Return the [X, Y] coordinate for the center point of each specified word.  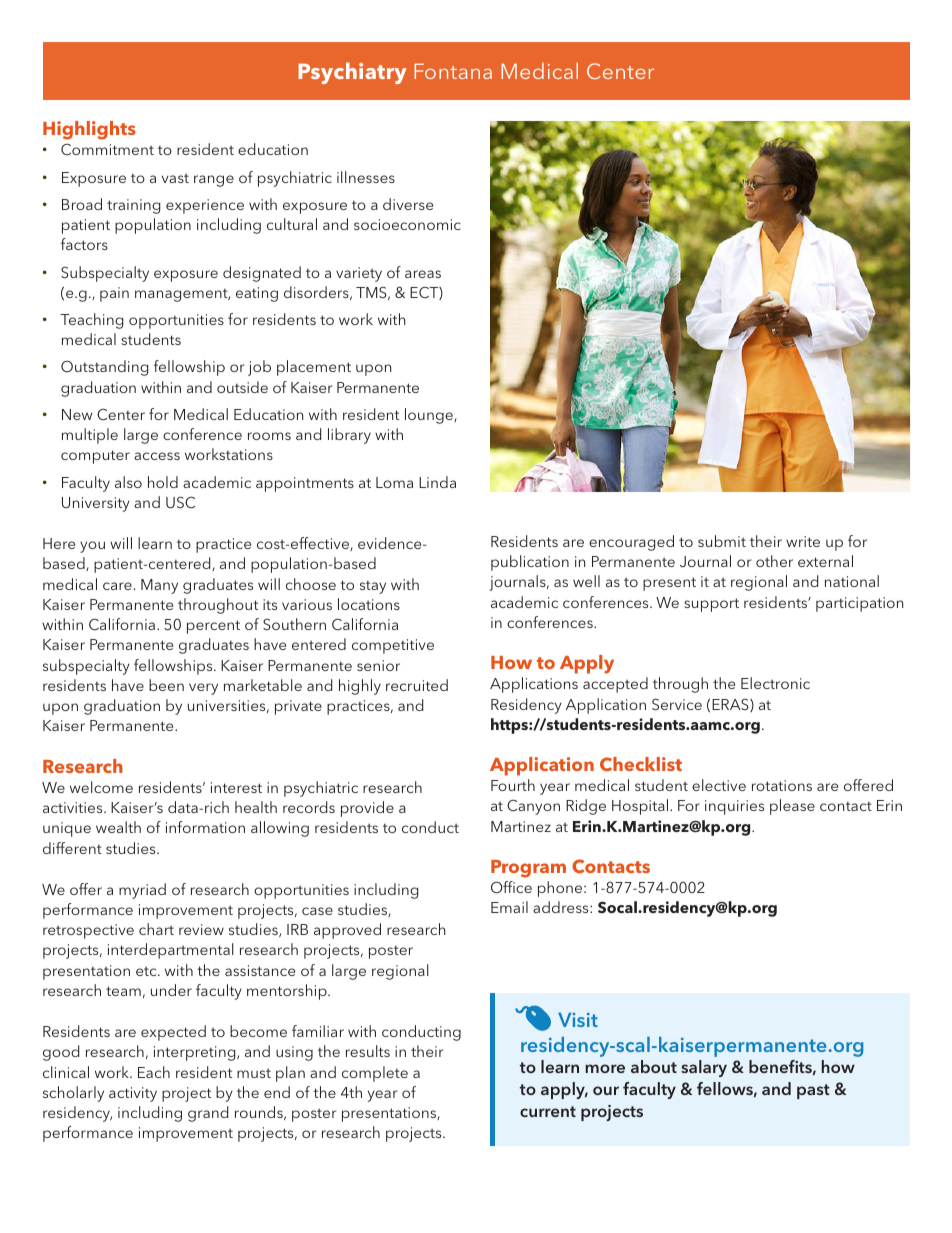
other [774, 561]
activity [133, 1094]
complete [375, 1074]
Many [159, 586]
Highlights [89, 130]
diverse [408, 204]
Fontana [453, 71]
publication [530, 563]
